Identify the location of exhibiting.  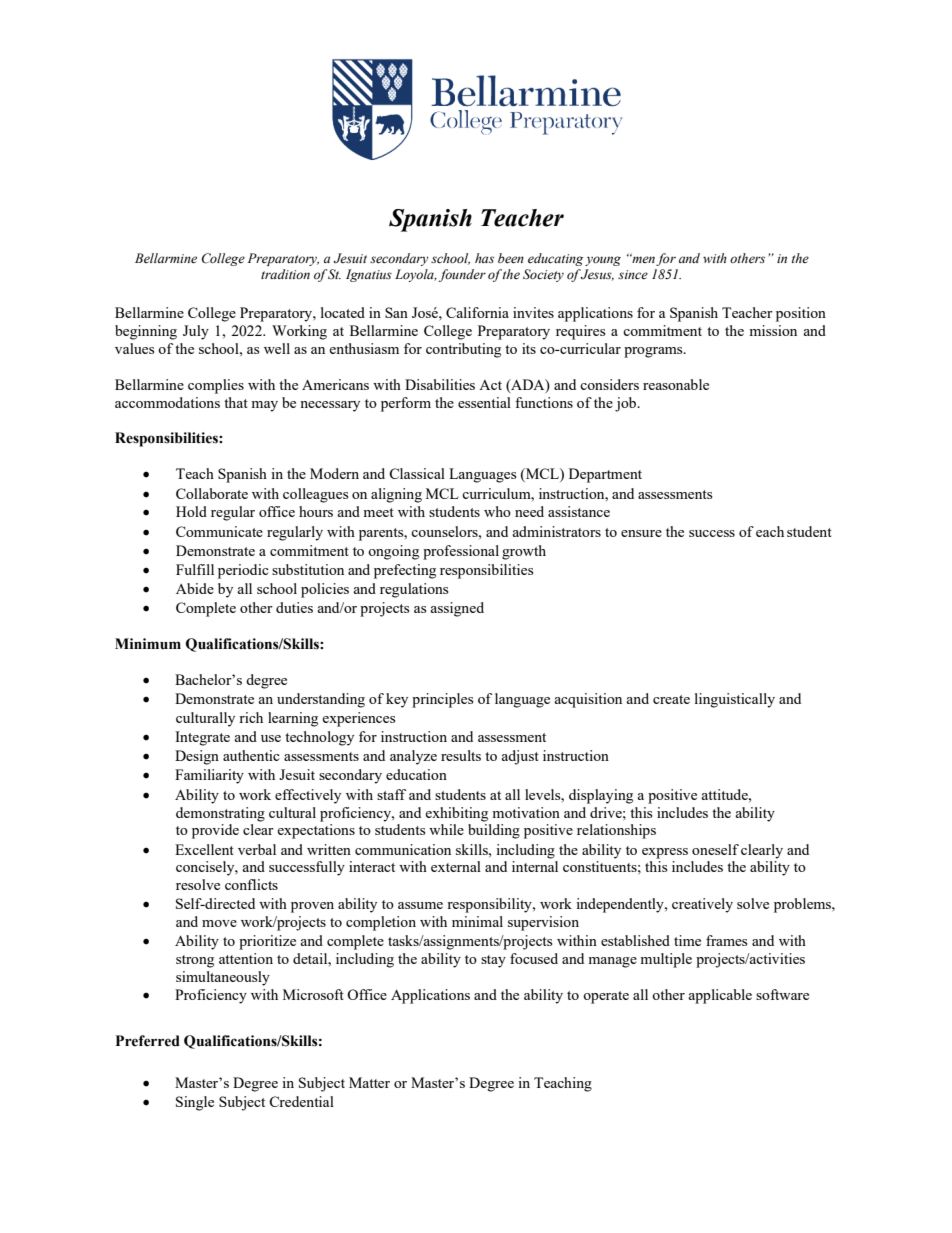
(456, 814).
